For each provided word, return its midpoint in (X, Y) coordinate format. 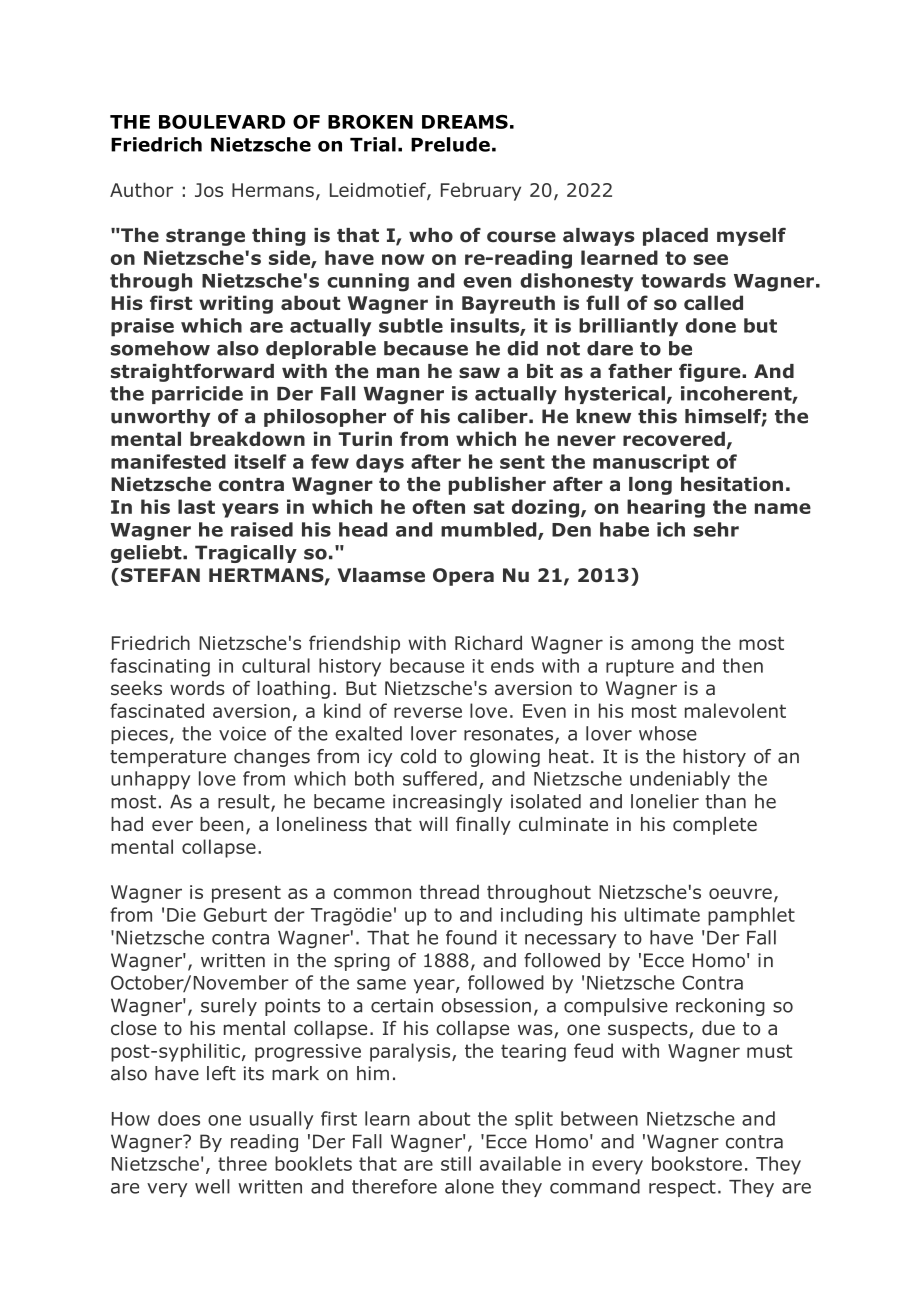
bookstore (697, 1163)
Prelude (450, 144)
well (212, 1186)
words (197, 688)
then (743, 665)
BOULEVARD (222, 122)
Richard (488, 642)
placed (675, 237)
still (456, 1163)
